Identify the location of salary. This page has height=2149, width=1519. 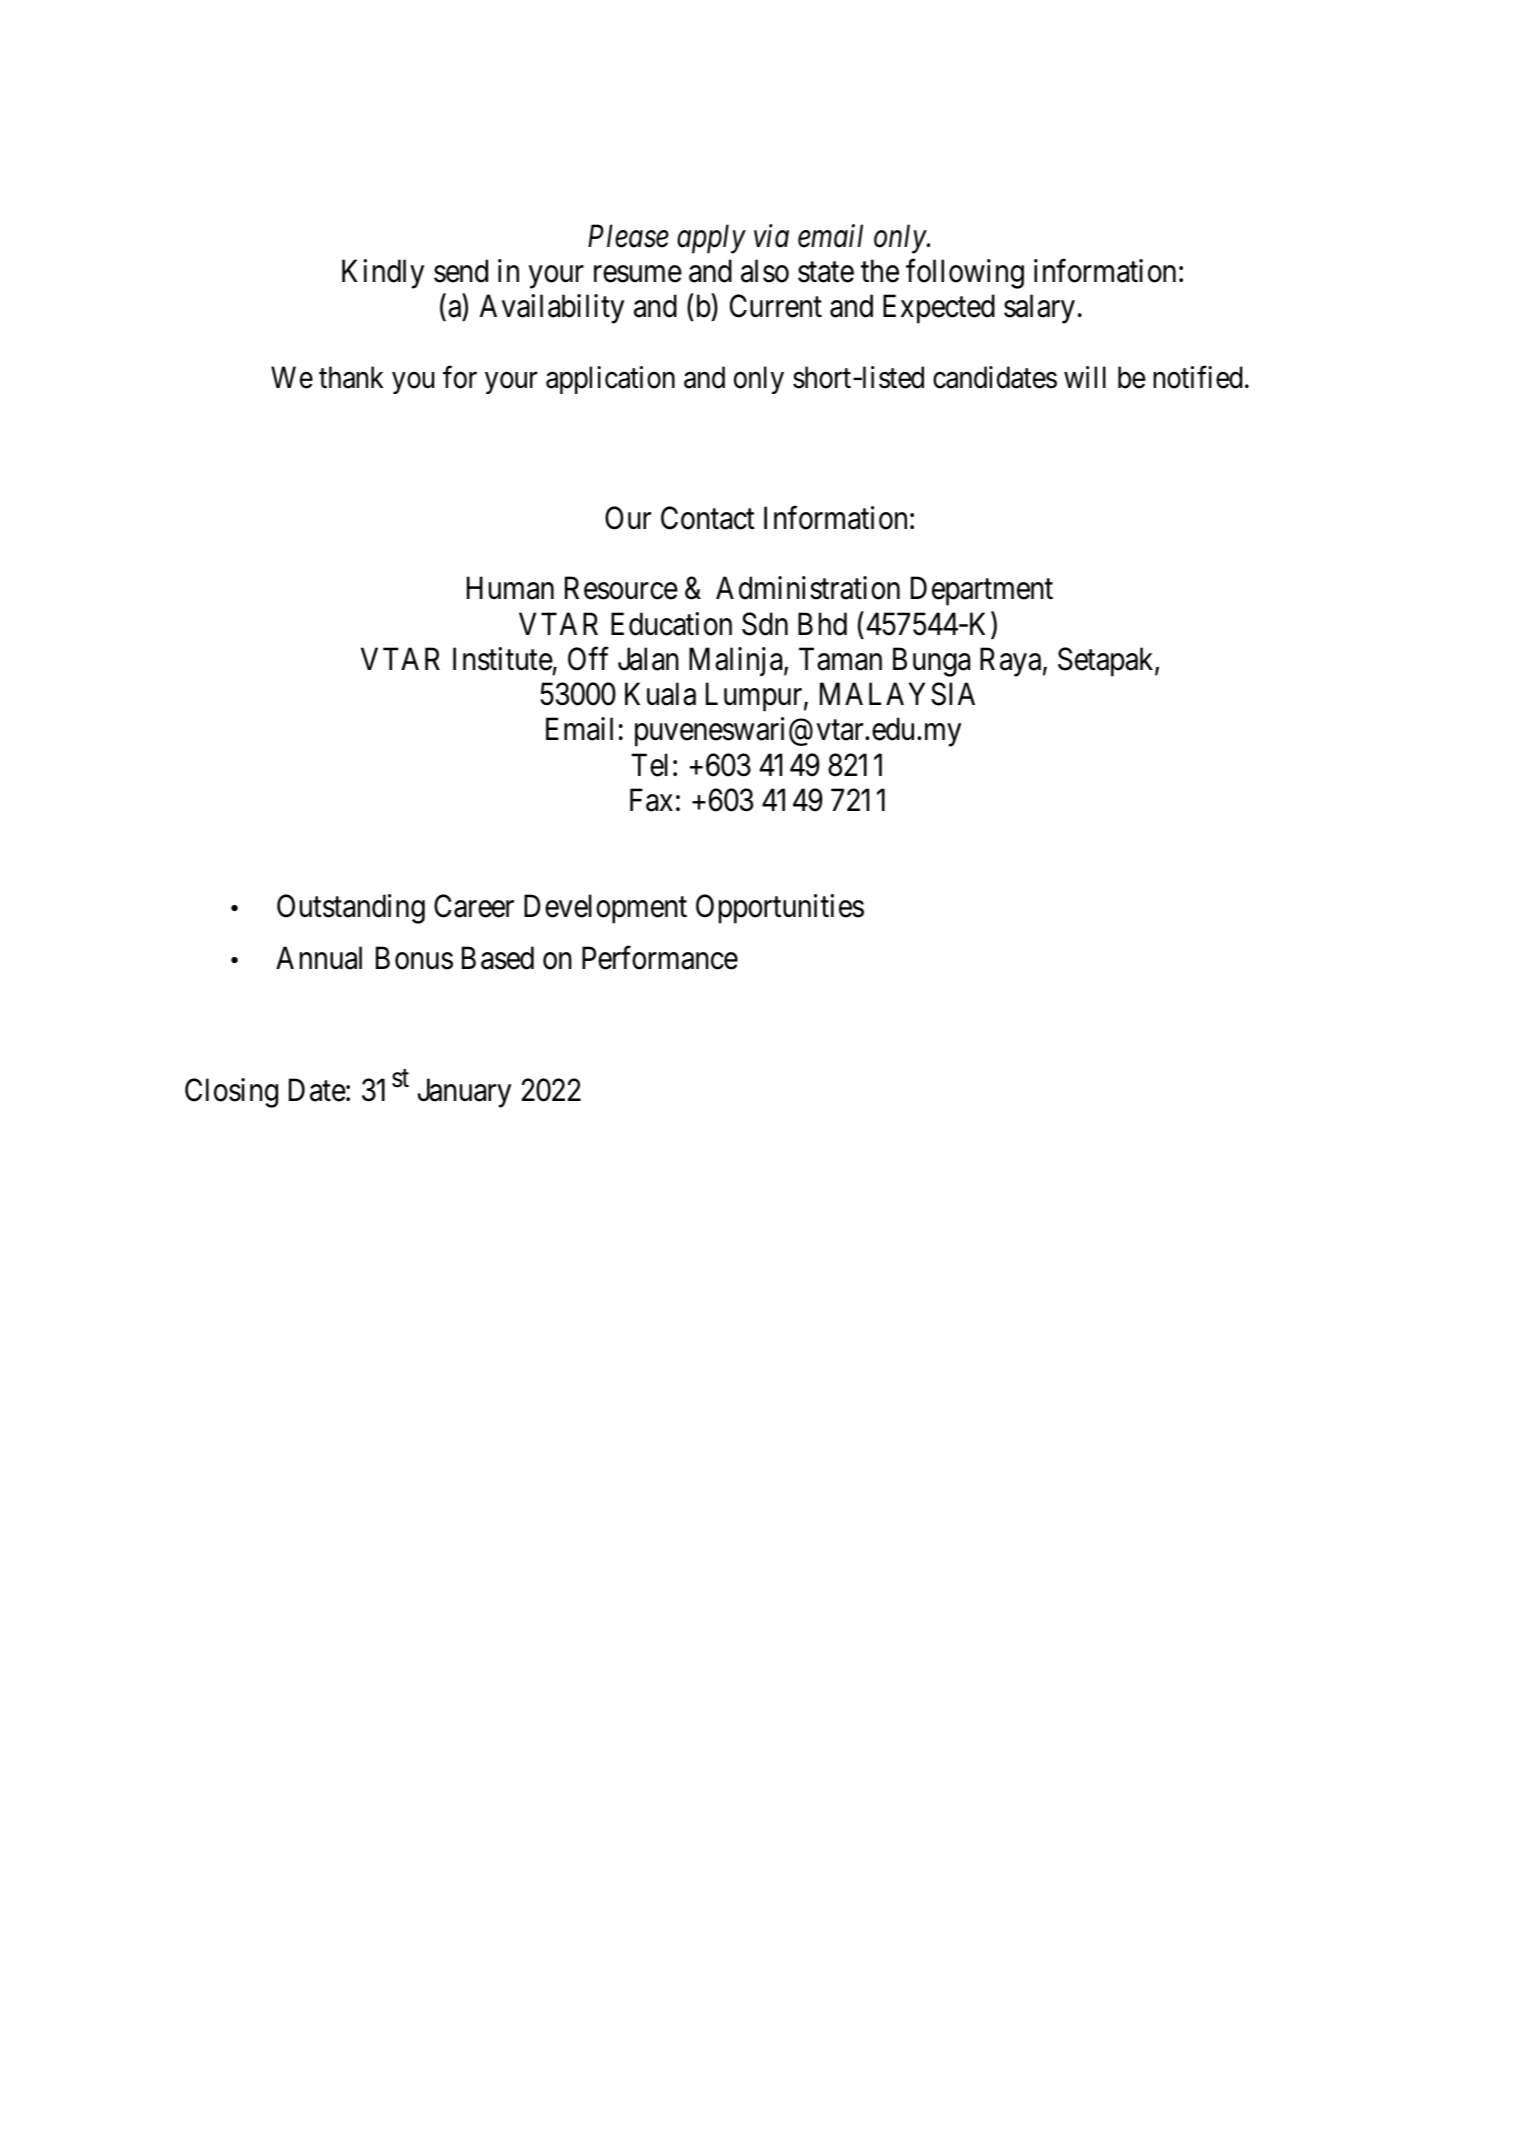
(1039, 309).
